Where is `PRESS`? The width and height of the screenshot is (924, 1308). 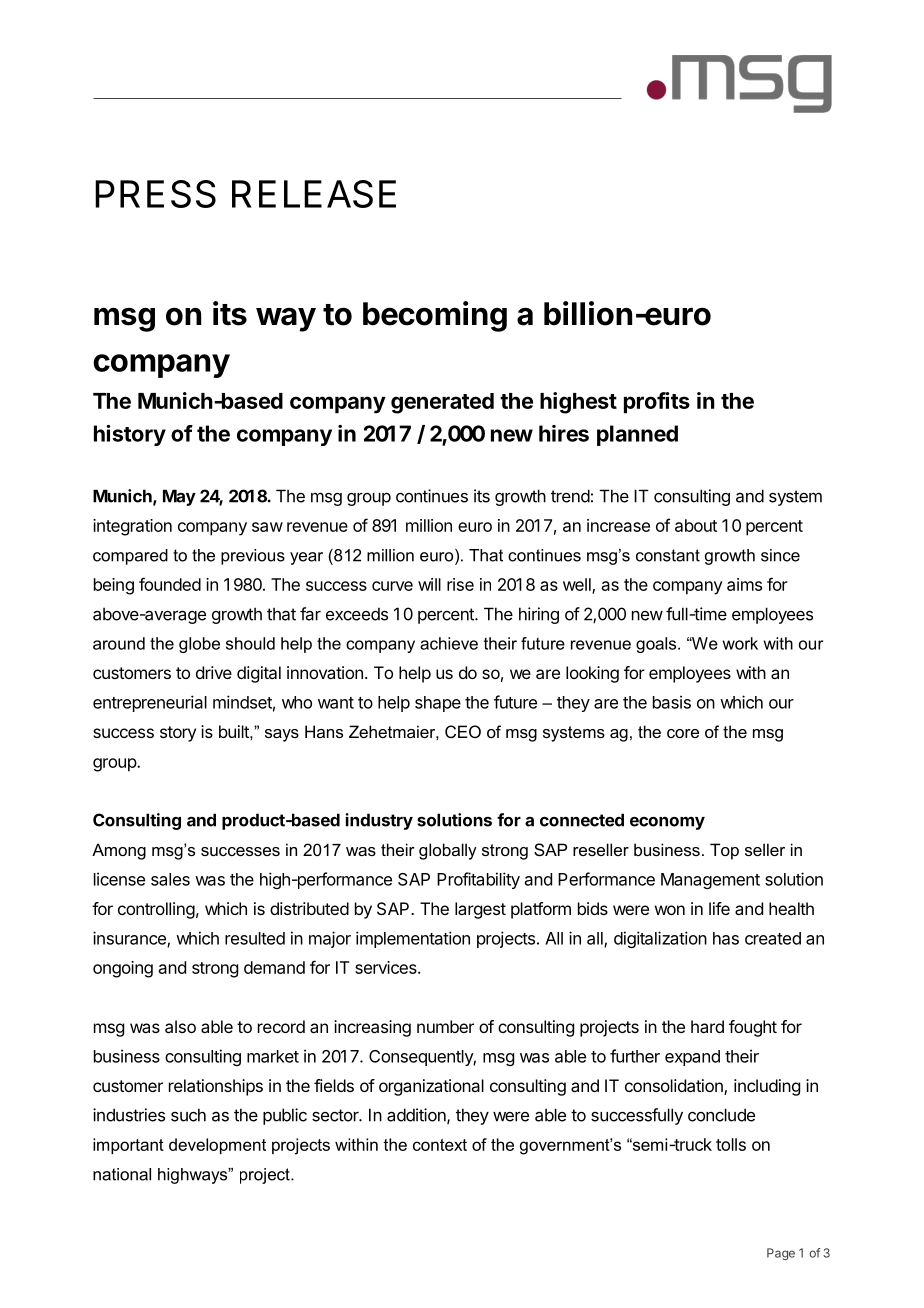
PRESS is located at coordinates (155, 194).
